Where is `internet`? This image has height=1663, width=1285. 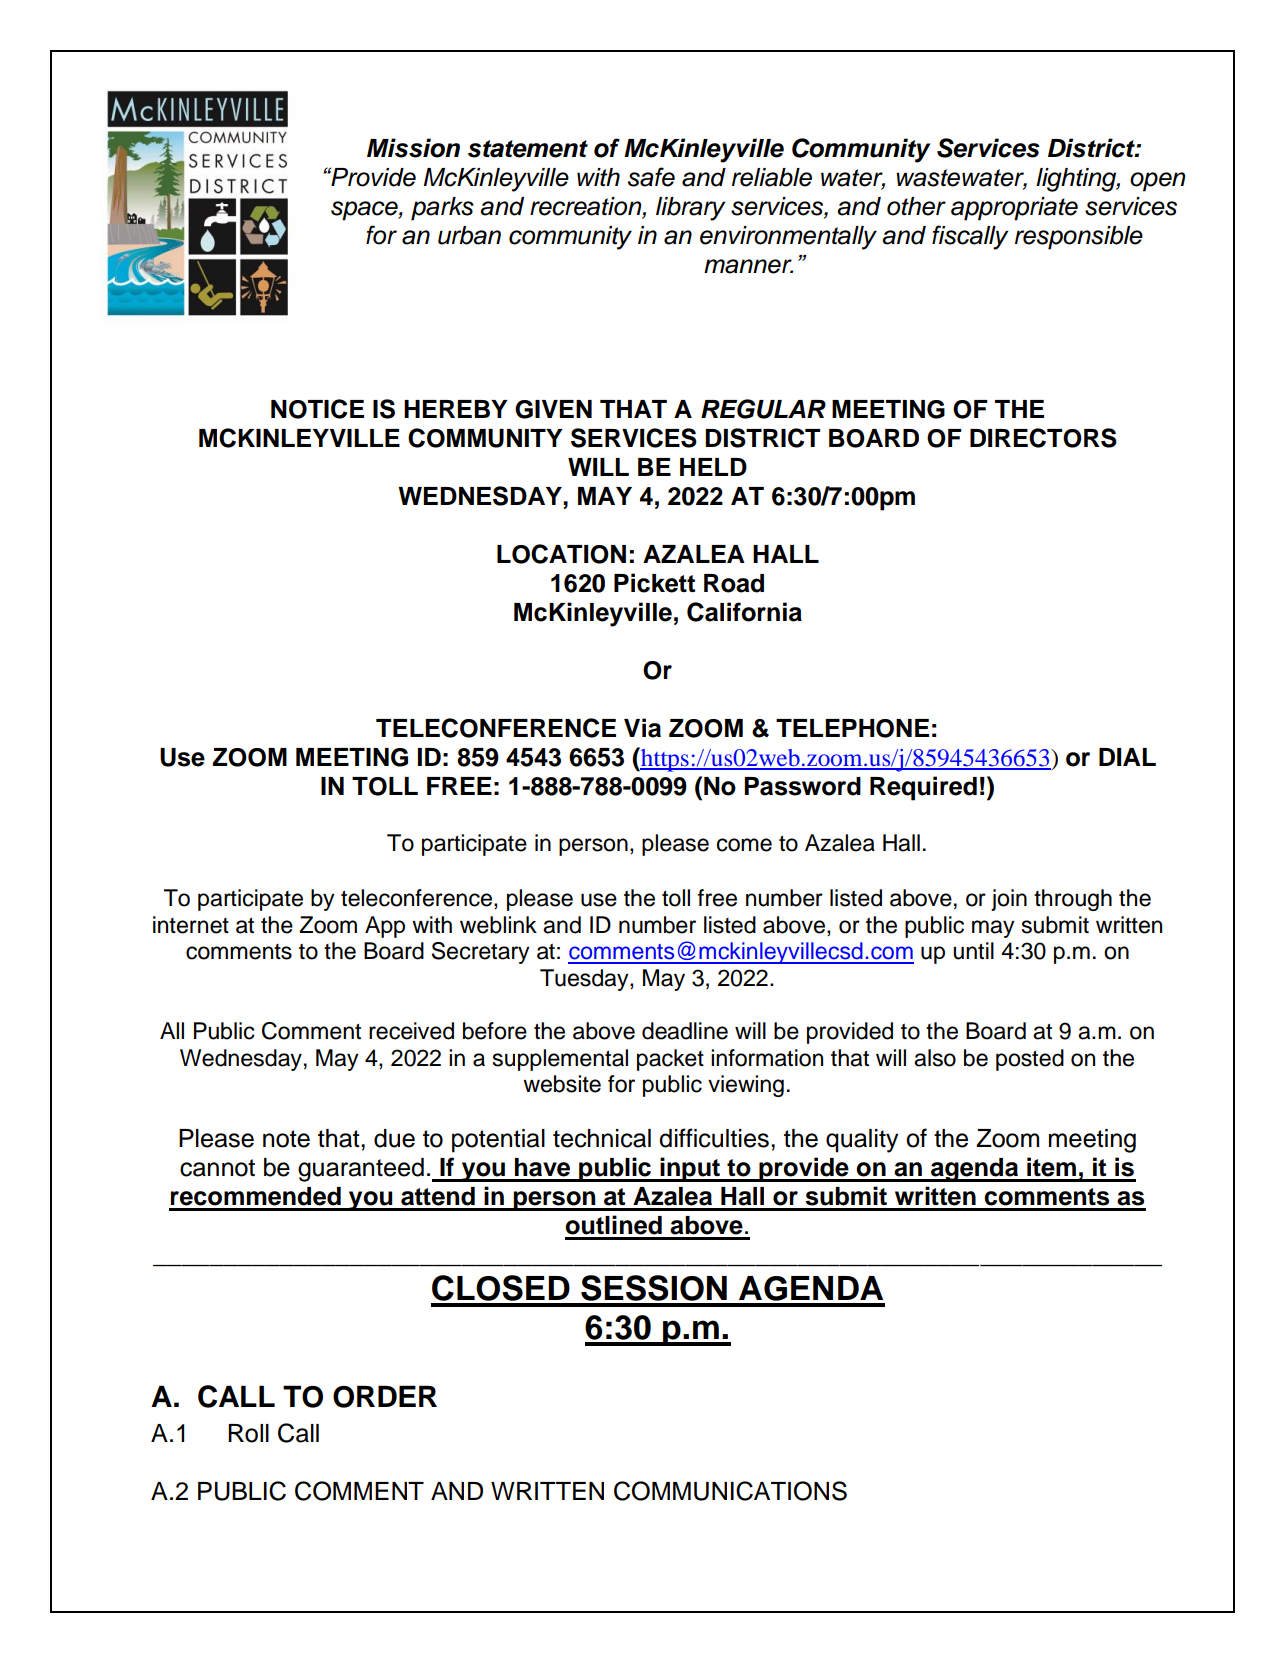 internet is located at coordinates (191, 925).
